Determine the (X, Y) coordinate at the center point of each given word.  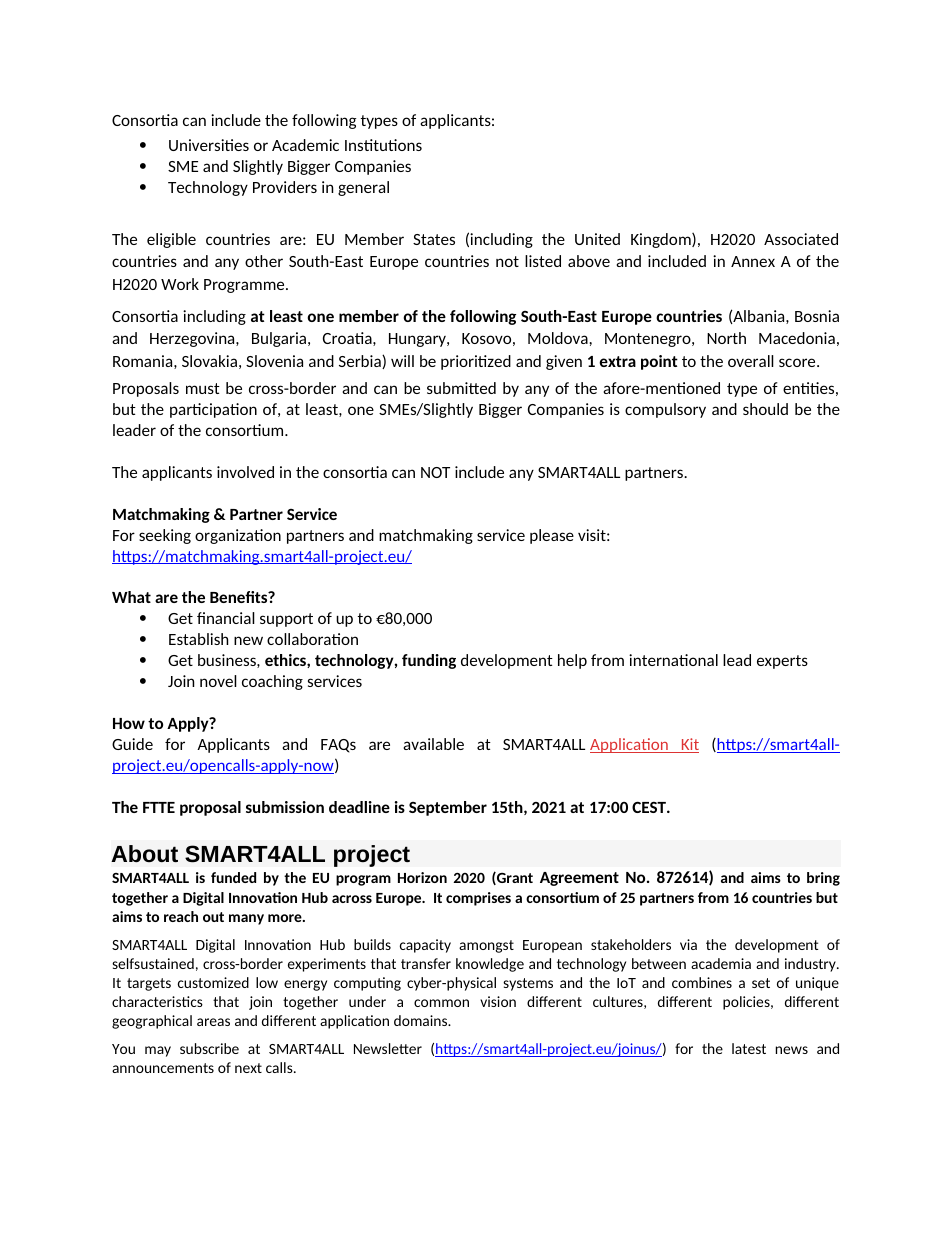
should (765, 409)
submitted (461, 388)
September (448, 808)
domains (422, 1020)
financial (226, 618)
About (144, 853)
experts (782, 662)
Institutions (383, 145)
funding (429, 661)
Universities (209, 145)
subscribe (209, 1048)
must (203, 388)
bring (823, 879)
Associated (801, 239)
